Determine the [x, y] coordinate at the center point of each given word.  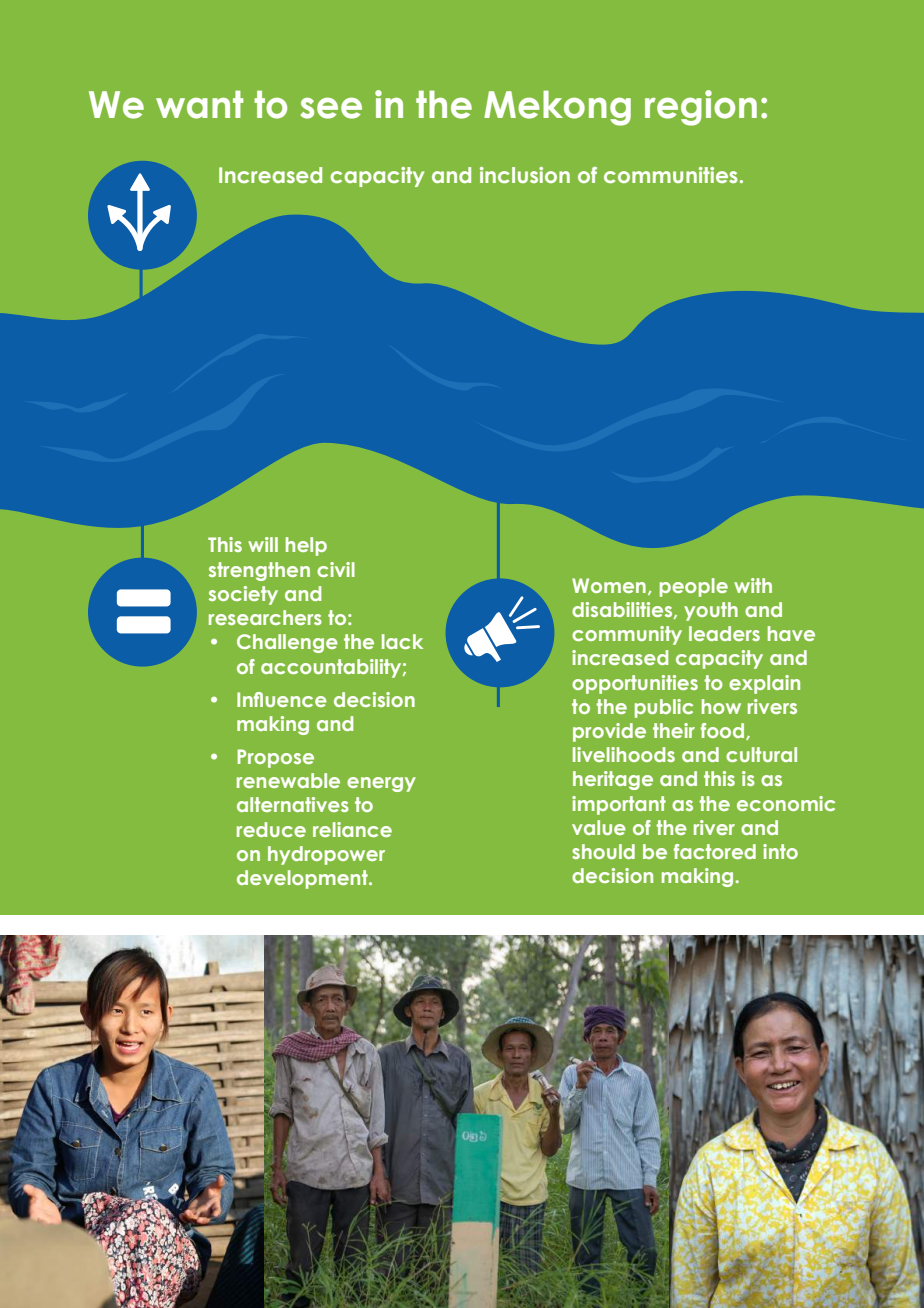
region [701, 108]
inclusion [525, 175]
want [199, 104]
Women [609, 585]
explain [764, 684]
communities [671, 175]
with [753, 585]
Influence [282, 699]
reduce [271, 829]
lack [402, 641]
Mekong [557, 108]
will [263, 544]
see [331, 108]
